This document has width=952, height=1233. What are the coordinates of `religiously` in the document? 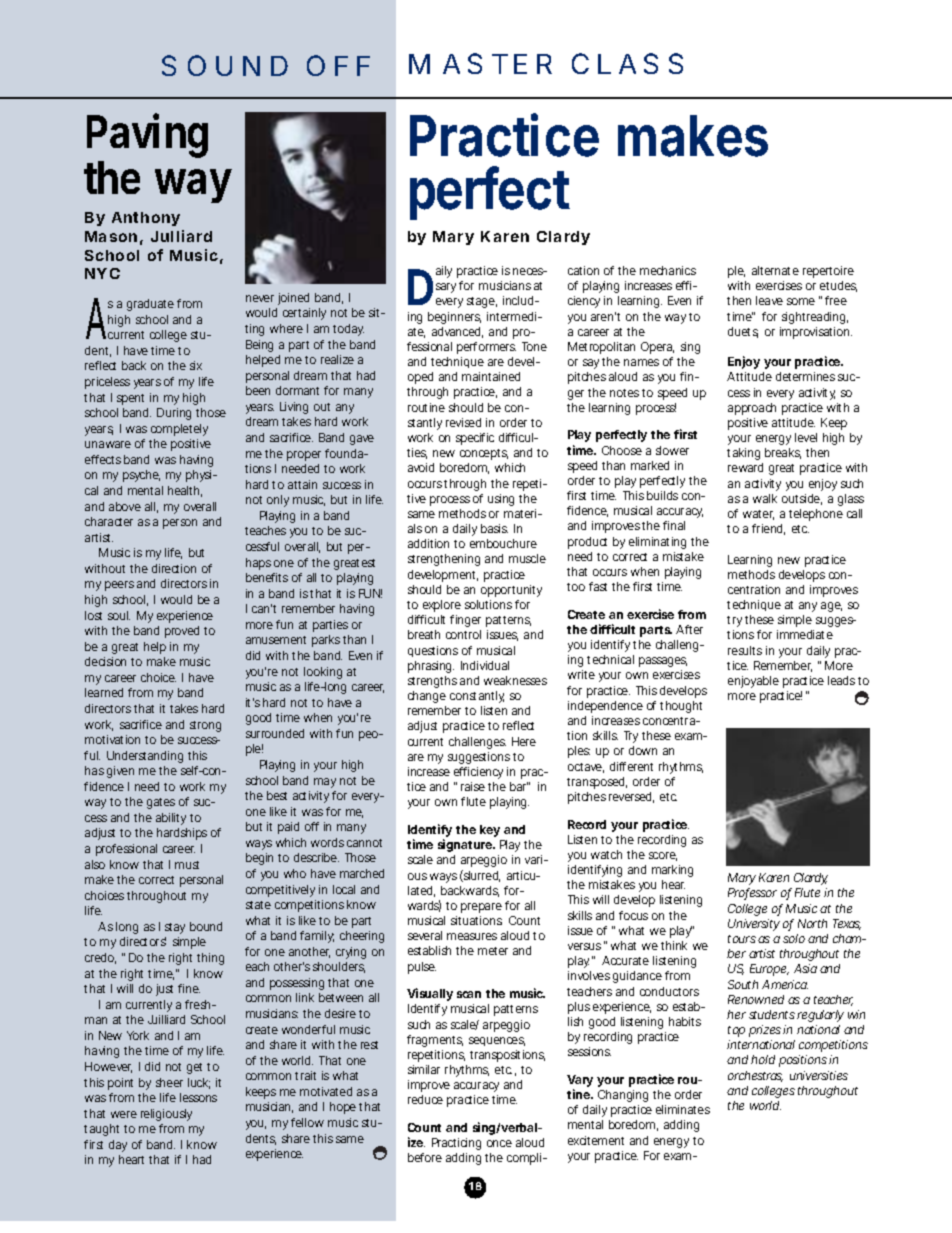 It's located at (166, 1115).
